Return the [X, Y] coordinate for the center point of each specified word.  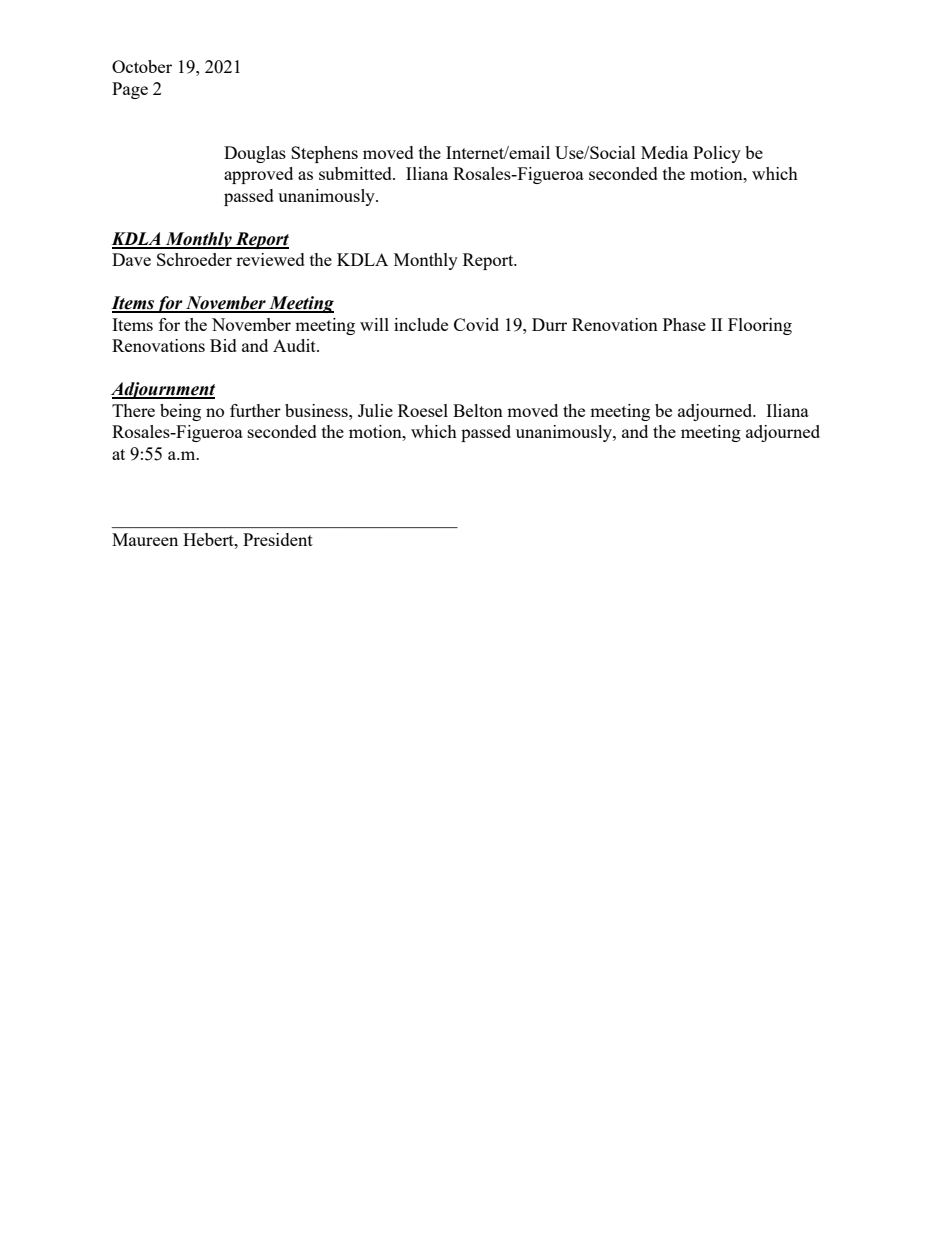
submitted [356, 173]
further [255, 410]
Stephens [324, 154]
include [421, 324]
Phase [684, 324]
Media [664, 152]
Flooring [760, 326]
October [142, 66]
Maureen [145, 539]
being [180, 412]
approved [258, 175]
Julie [375, 410]
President [278, 539]
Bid [223, 345]
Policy [717, 154]
